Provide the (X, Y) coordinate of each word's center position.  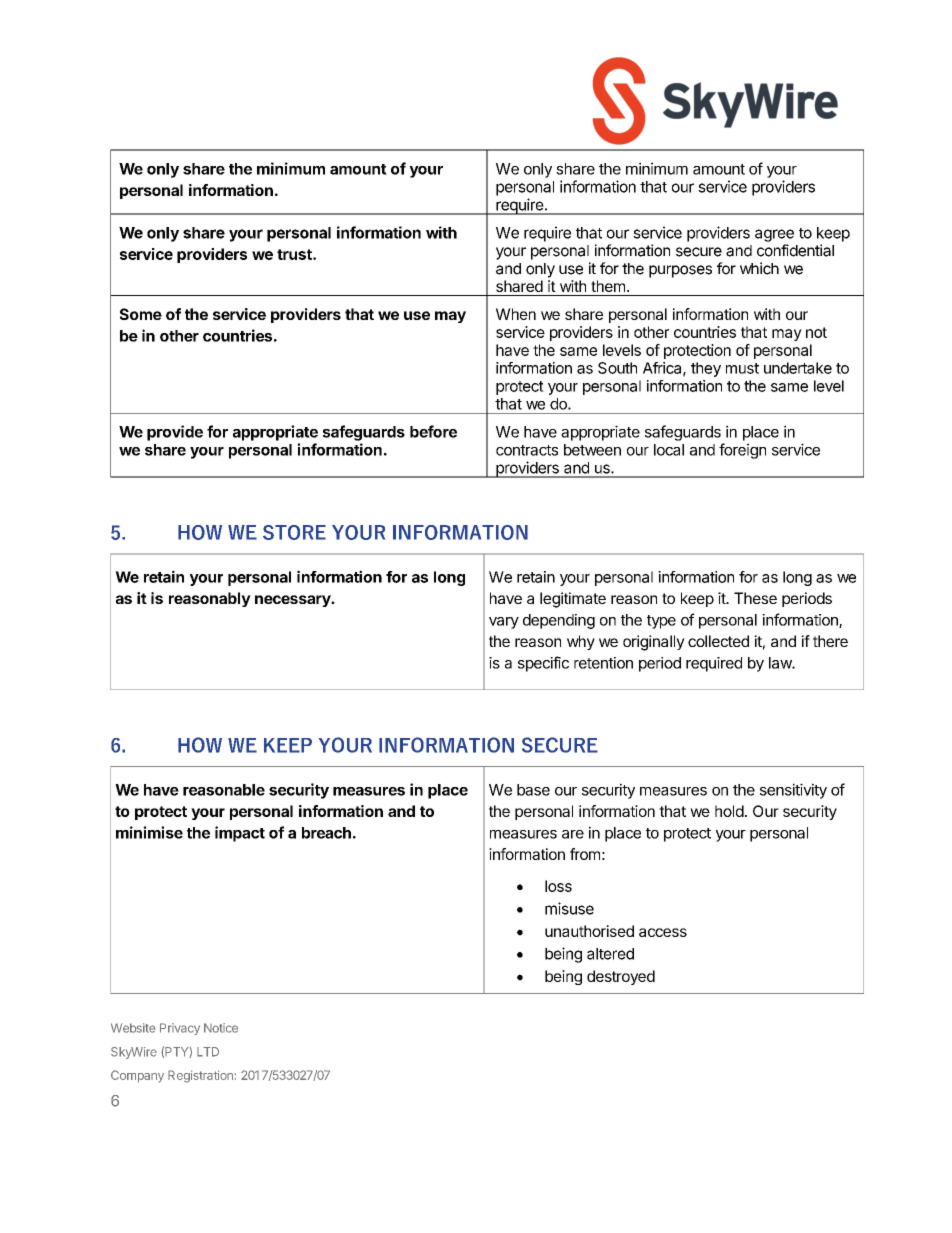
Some (141, 314)
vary (504, 623)
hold (729, 811)
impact (240, 834)
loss (558, 886)
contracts (527, 450)
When (516, 314)
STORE (294, 532)
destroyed (621, 977)
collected (718, 641)
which (759, 268)
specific (543, 664)
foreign (742, 451)
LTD (208, 1052)
